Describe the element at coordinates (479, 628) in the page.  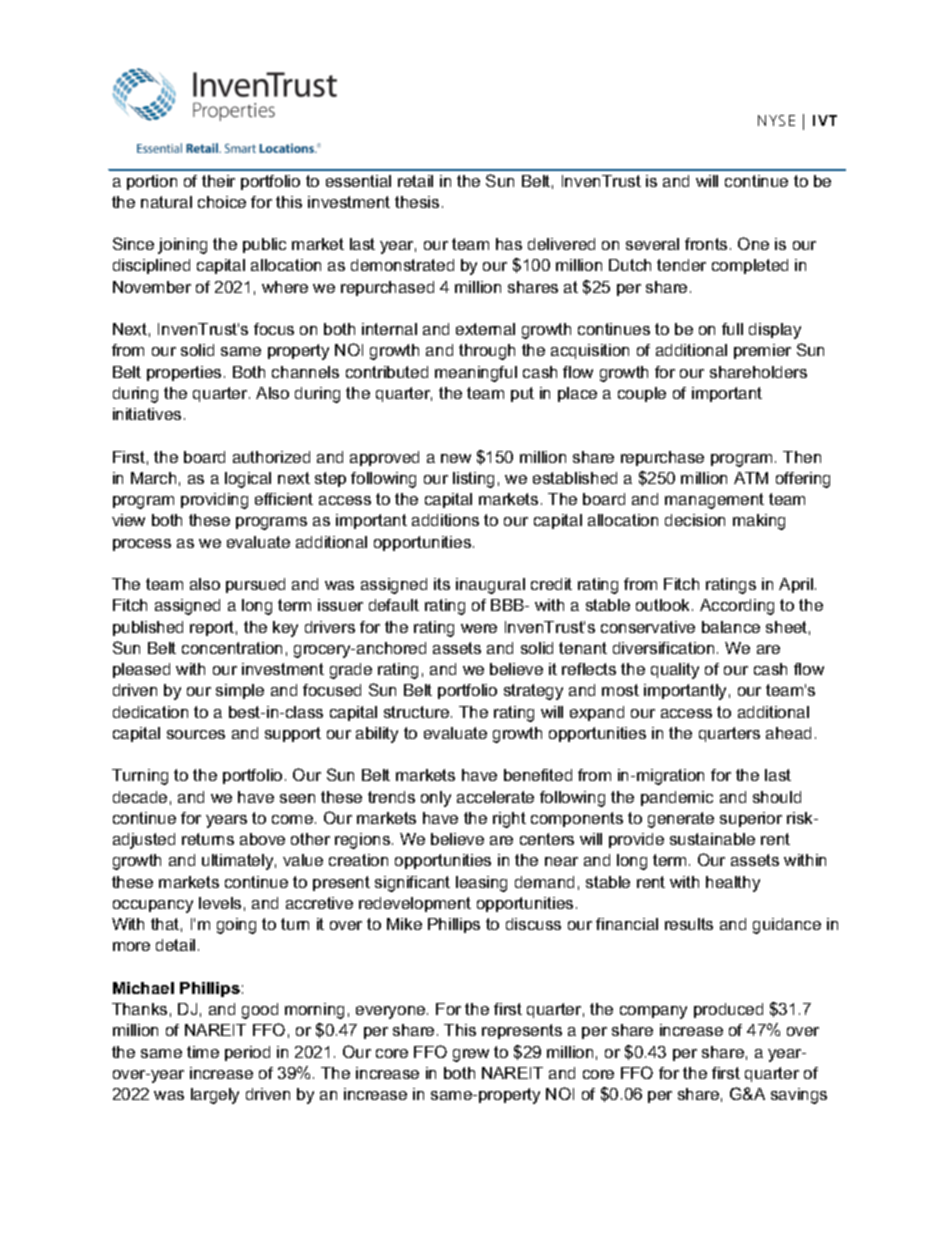
I see `were` at that location.
